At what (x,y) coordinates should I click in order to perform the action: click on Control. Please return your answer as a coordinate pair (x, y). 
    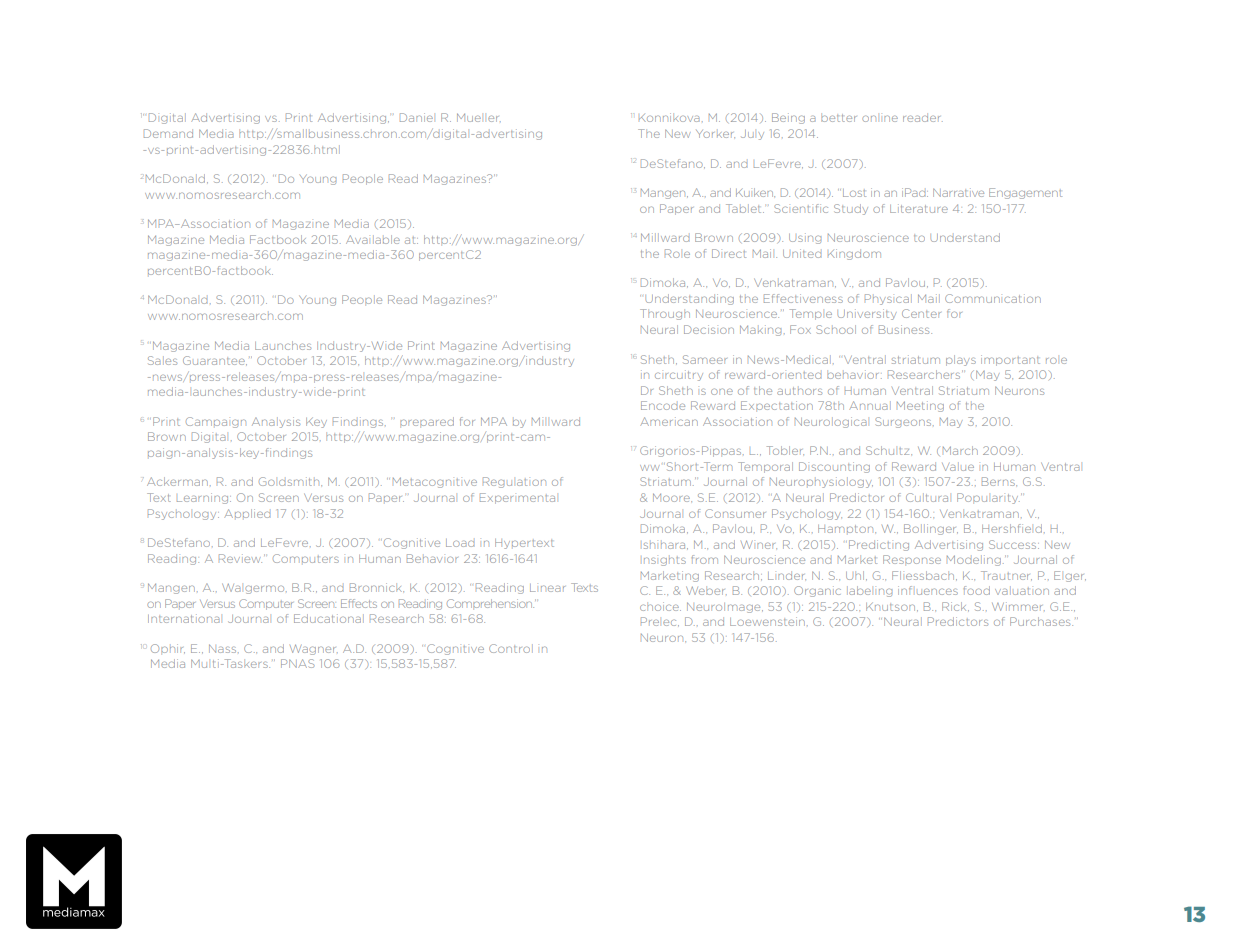
    Looking at the image, I should click on (511, 648).
